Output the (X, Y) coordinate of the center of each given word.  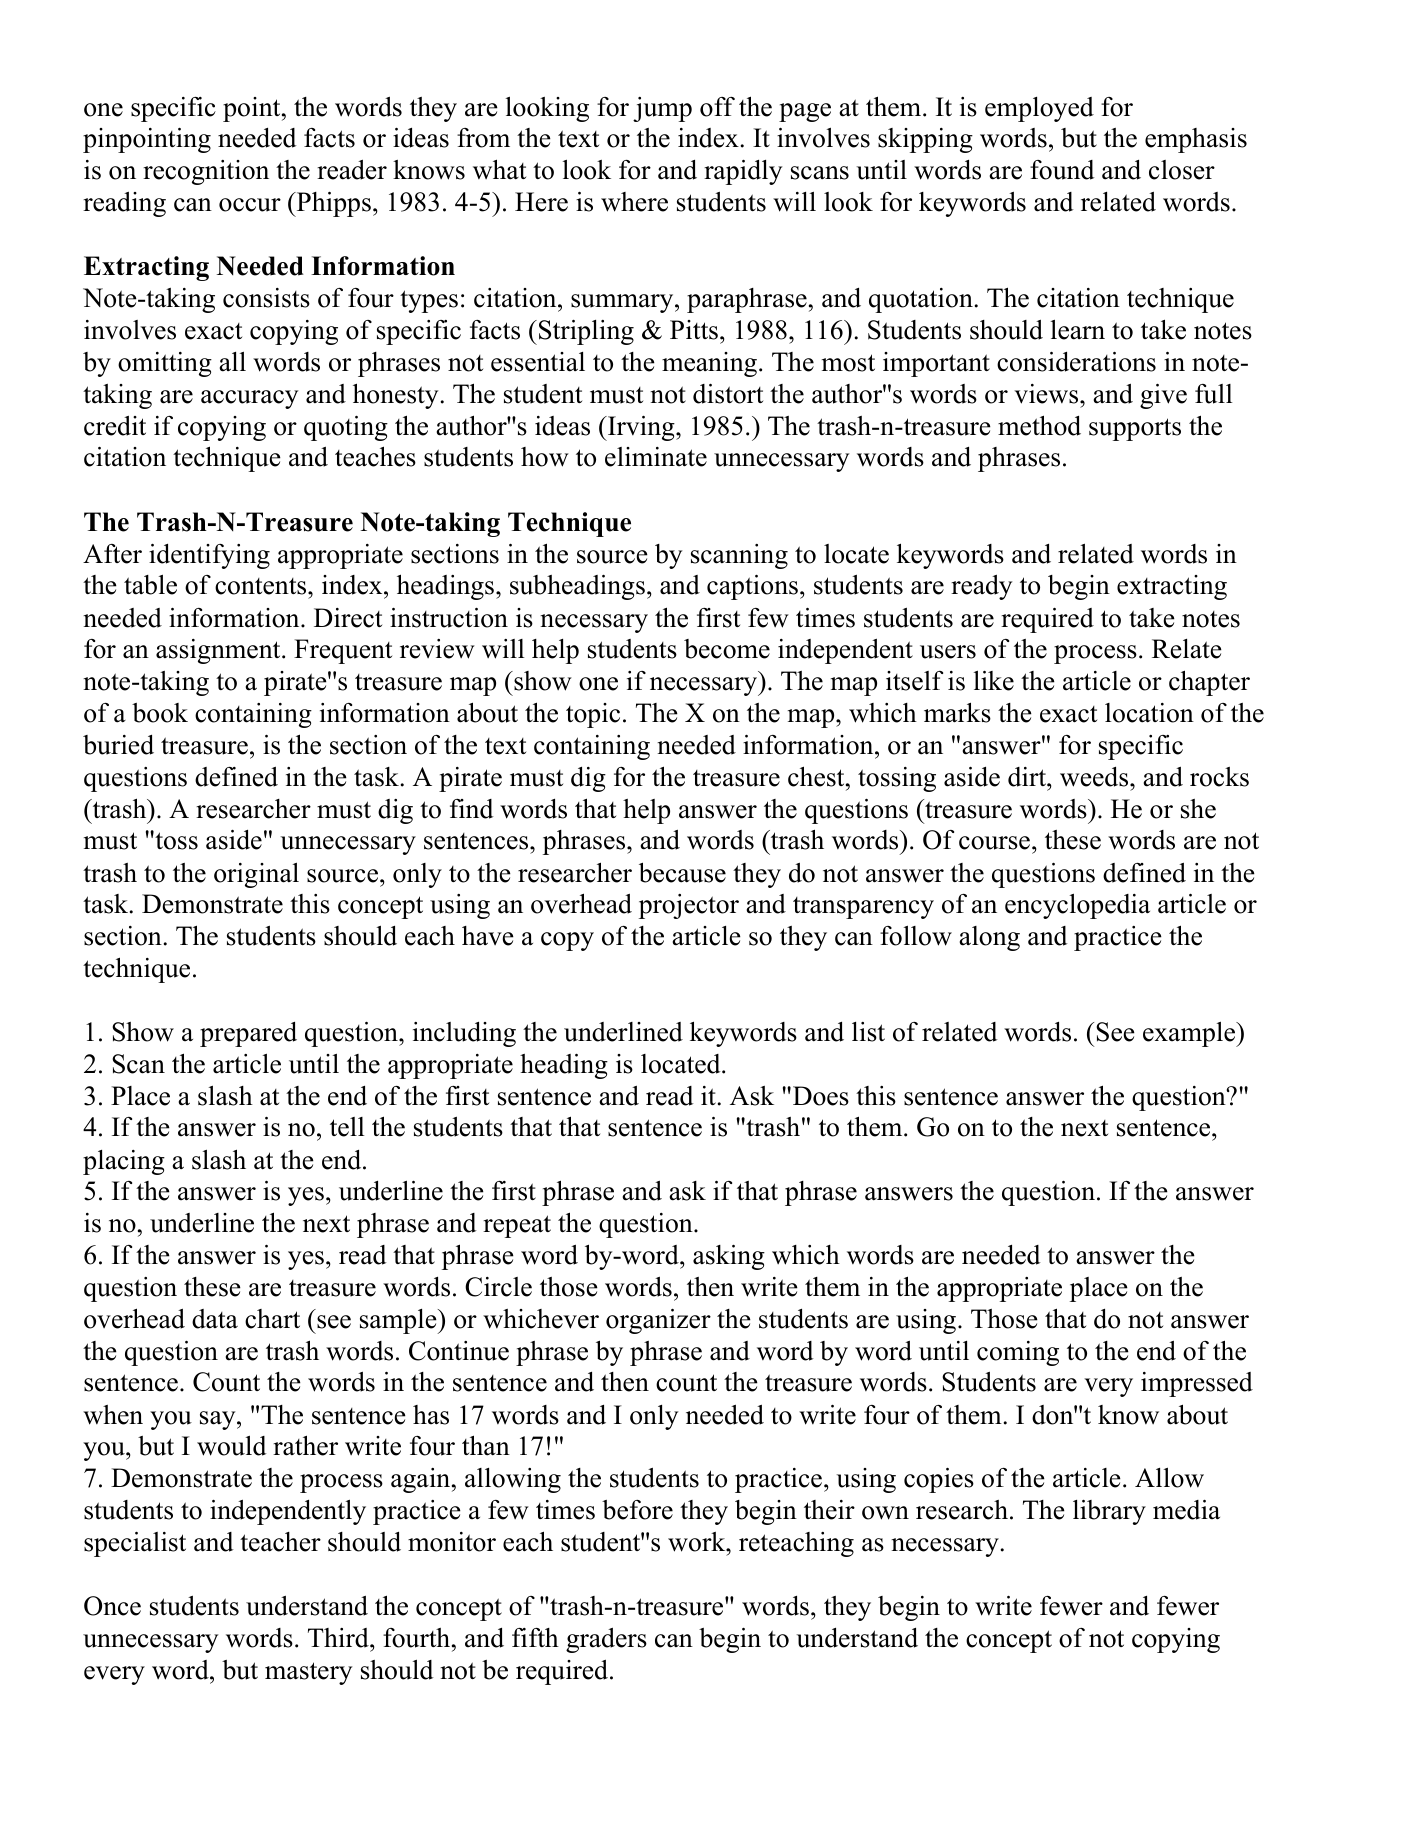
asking (729, 1257)
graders (606, 1640)
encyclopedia (1077, 906)
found (1062, 170)
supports (1135, 429)
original (256, 875)
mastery (308, 1673)
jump (662, 109)
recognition (206, 172)
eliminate (656, 457)
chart (272, 1319)
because (682, 872)
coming (1018, 1353)
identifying (209, 556)
